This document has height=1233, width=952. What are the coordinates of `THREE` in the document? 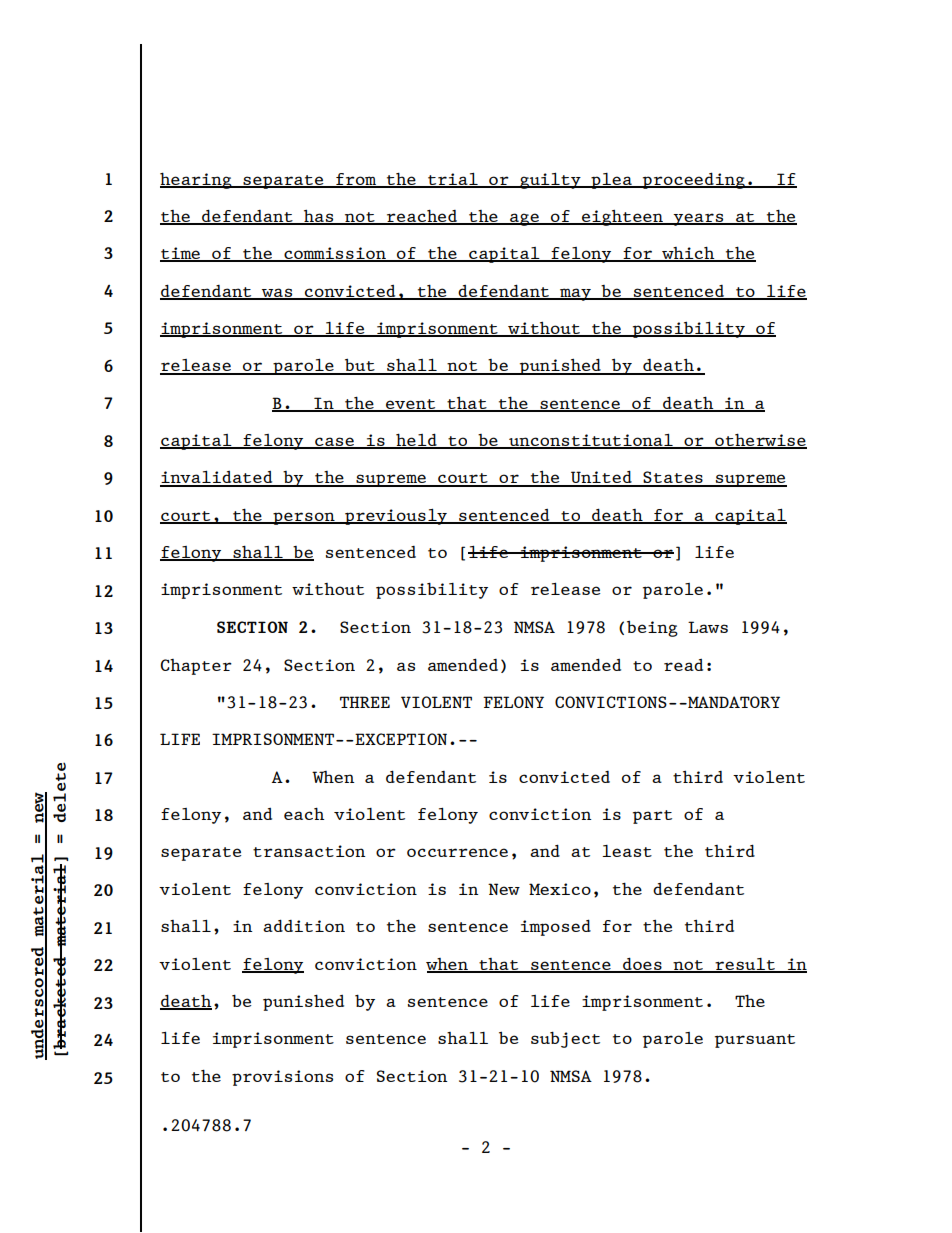 It's located at (365, 702).
